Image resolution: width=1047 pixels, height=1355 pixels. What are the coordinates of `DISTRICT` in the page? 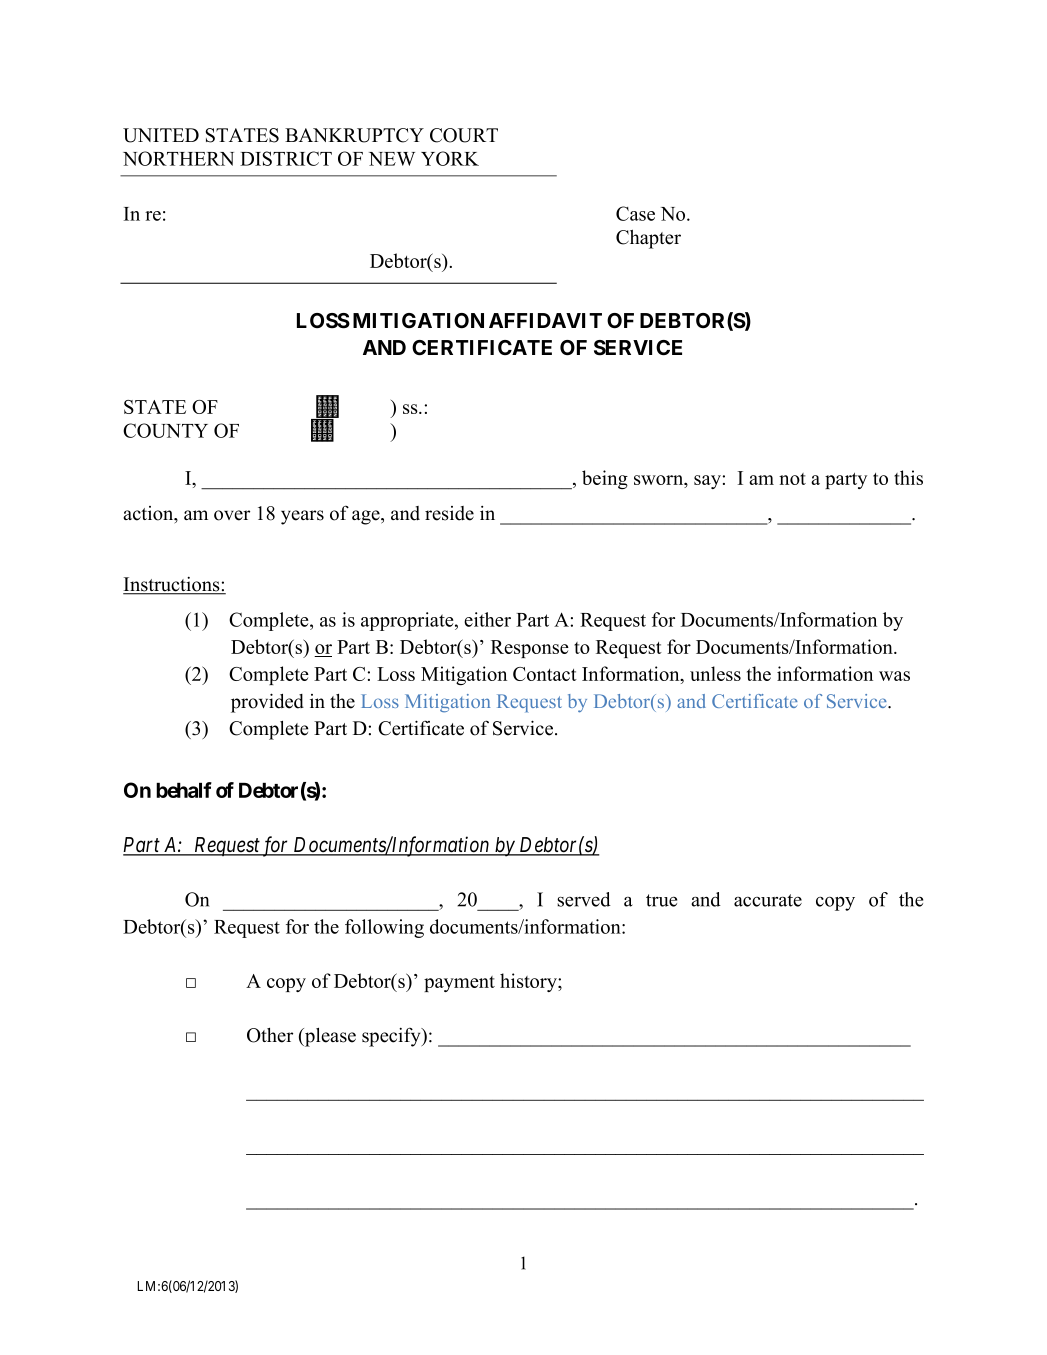 It's located at (286, 158).
